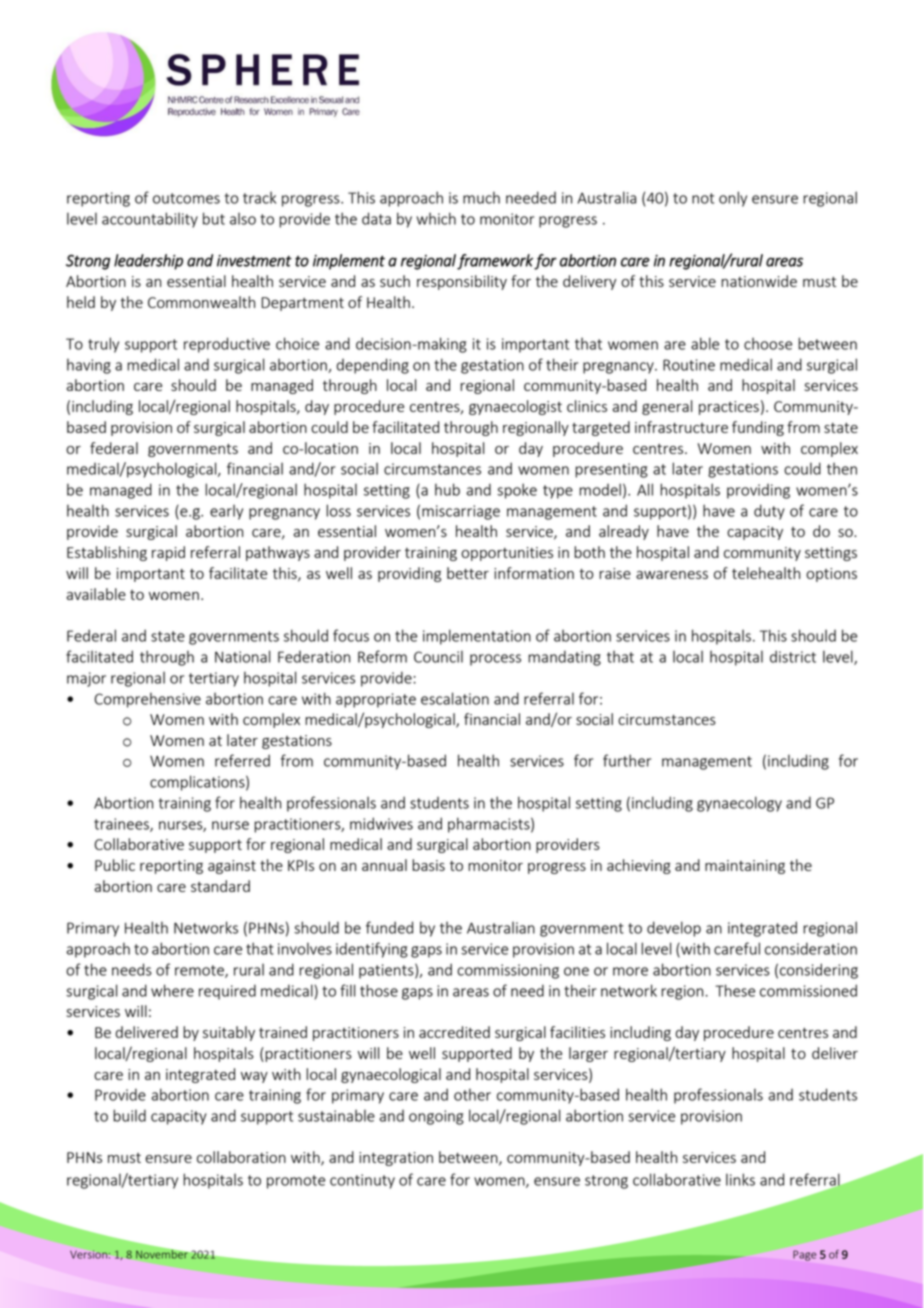 The height and width of the screenshot is (1308, 924). Describe the element at coordinates (769, 512) in the screenshot. I see `duty` at that location.
